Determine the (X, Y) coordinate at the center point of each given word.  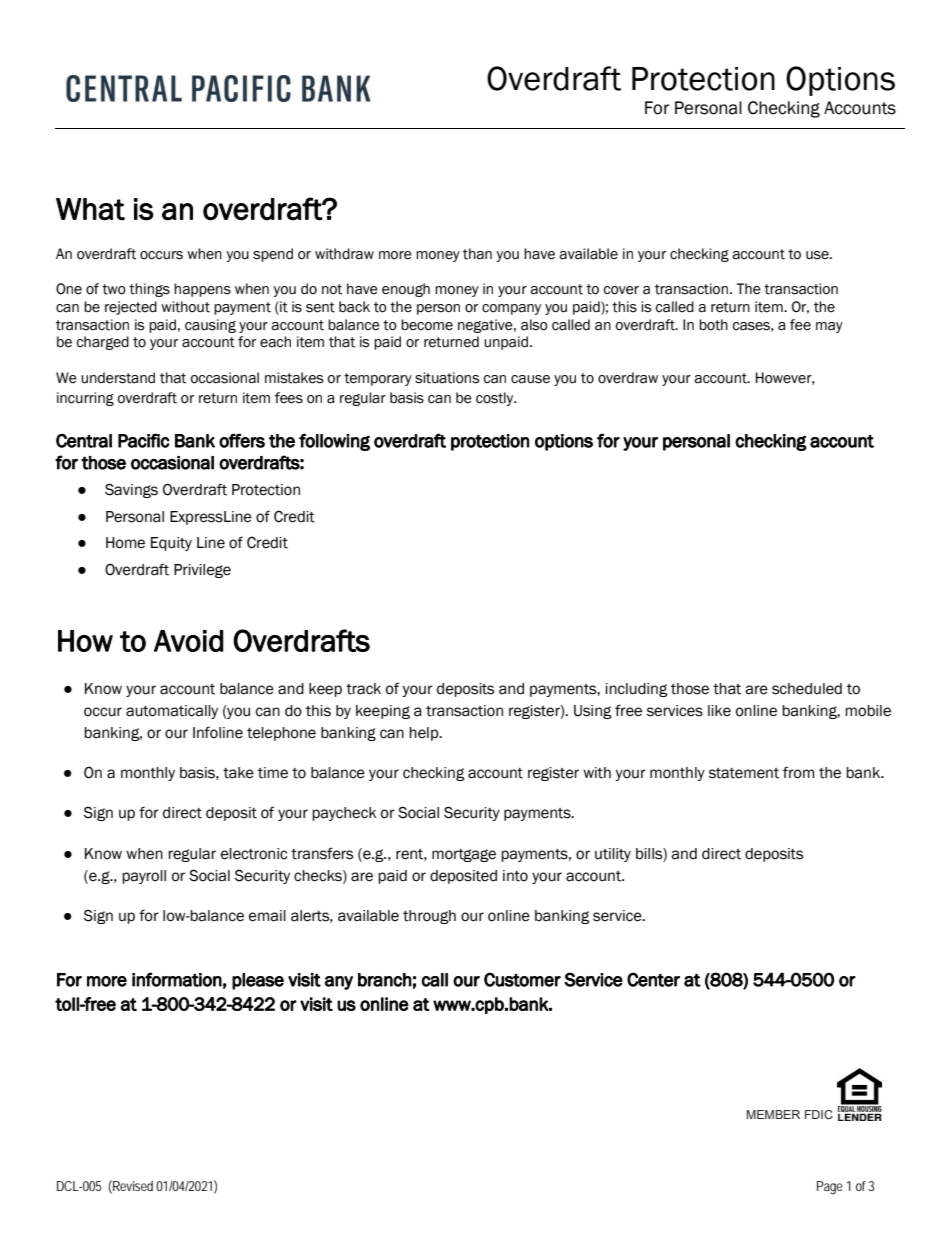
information (177, 979)
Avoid (189, 641)
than (477, 254)
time (273, 773)
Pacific (144, 440)
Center (653, 979)
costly (496, 399)
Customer (522, 979)
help (425, 734)
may (829, 327)
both (713, 325)
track (363, 689)
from (798, 772)
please (258, 981)
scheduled (807, 689)
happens (202, 290)
